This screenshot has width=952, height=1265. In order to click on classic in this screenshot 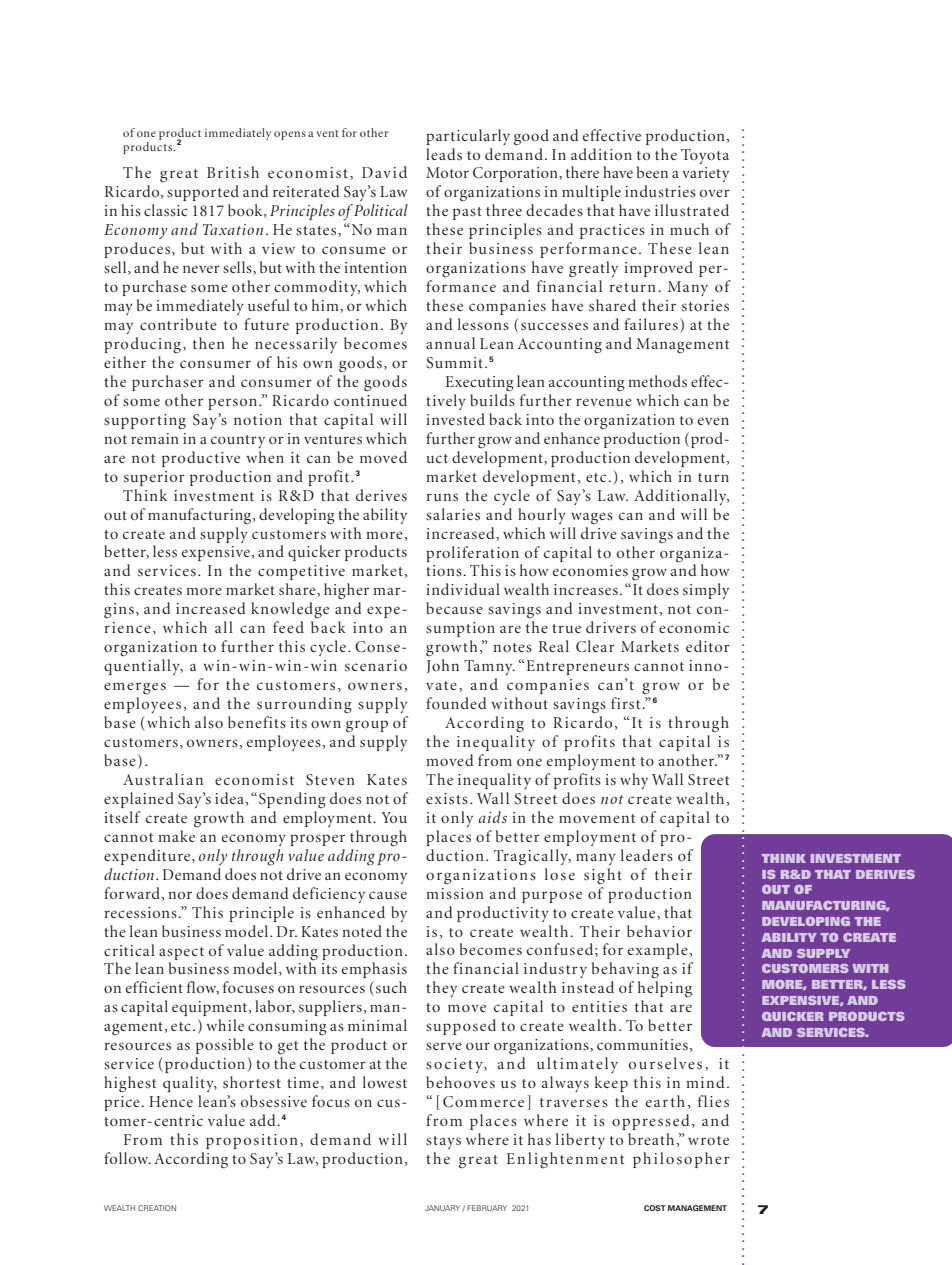, I will do `click(166, 210)`.
